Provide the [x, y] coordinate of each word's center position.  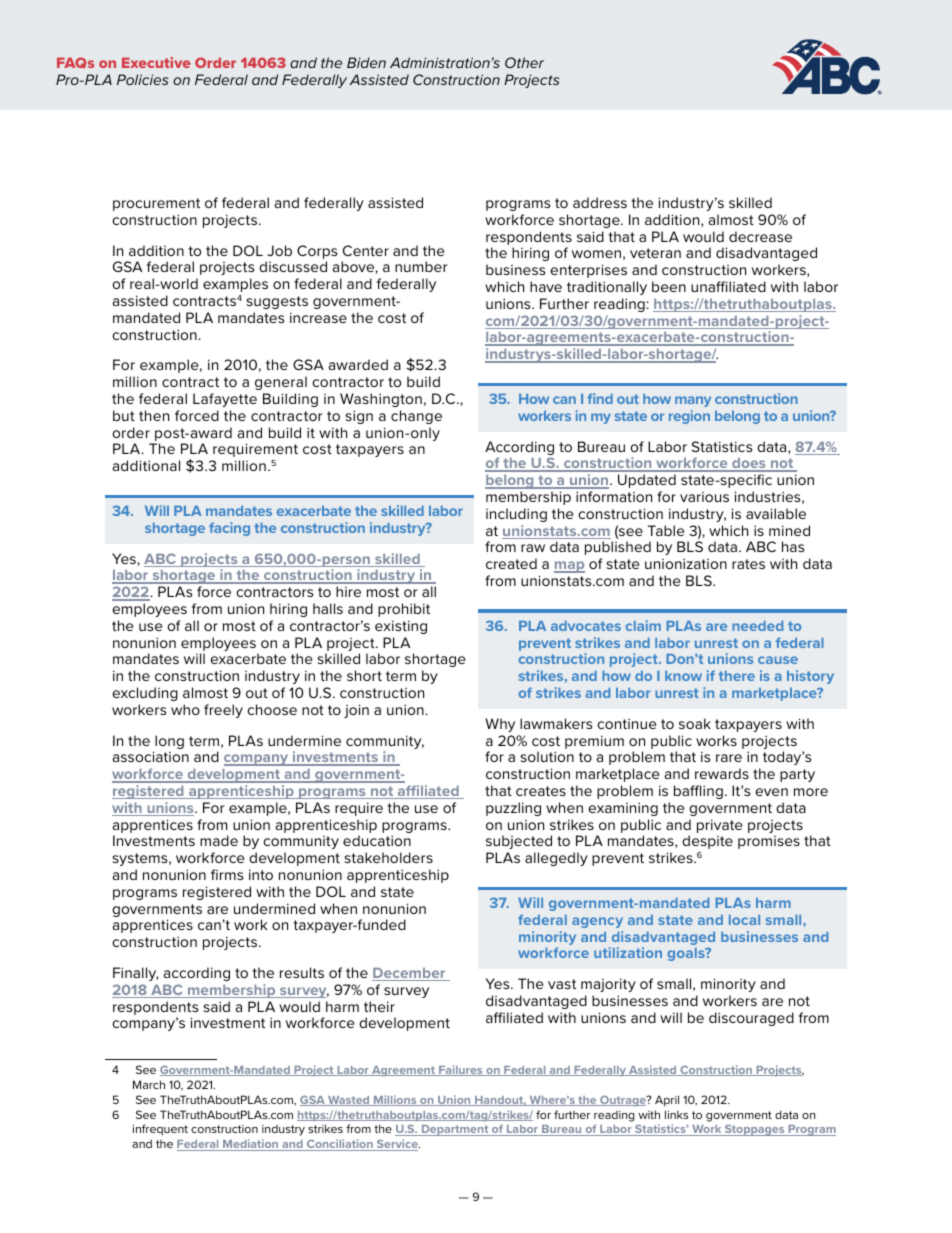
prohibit [404, 610]
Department [455, 1130]
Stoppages [755, 1130]
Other [524, 62]
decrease [760, 236]
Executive [156, 62]
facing [229, 529]
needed [757, 626]
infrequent [160, 1130]
